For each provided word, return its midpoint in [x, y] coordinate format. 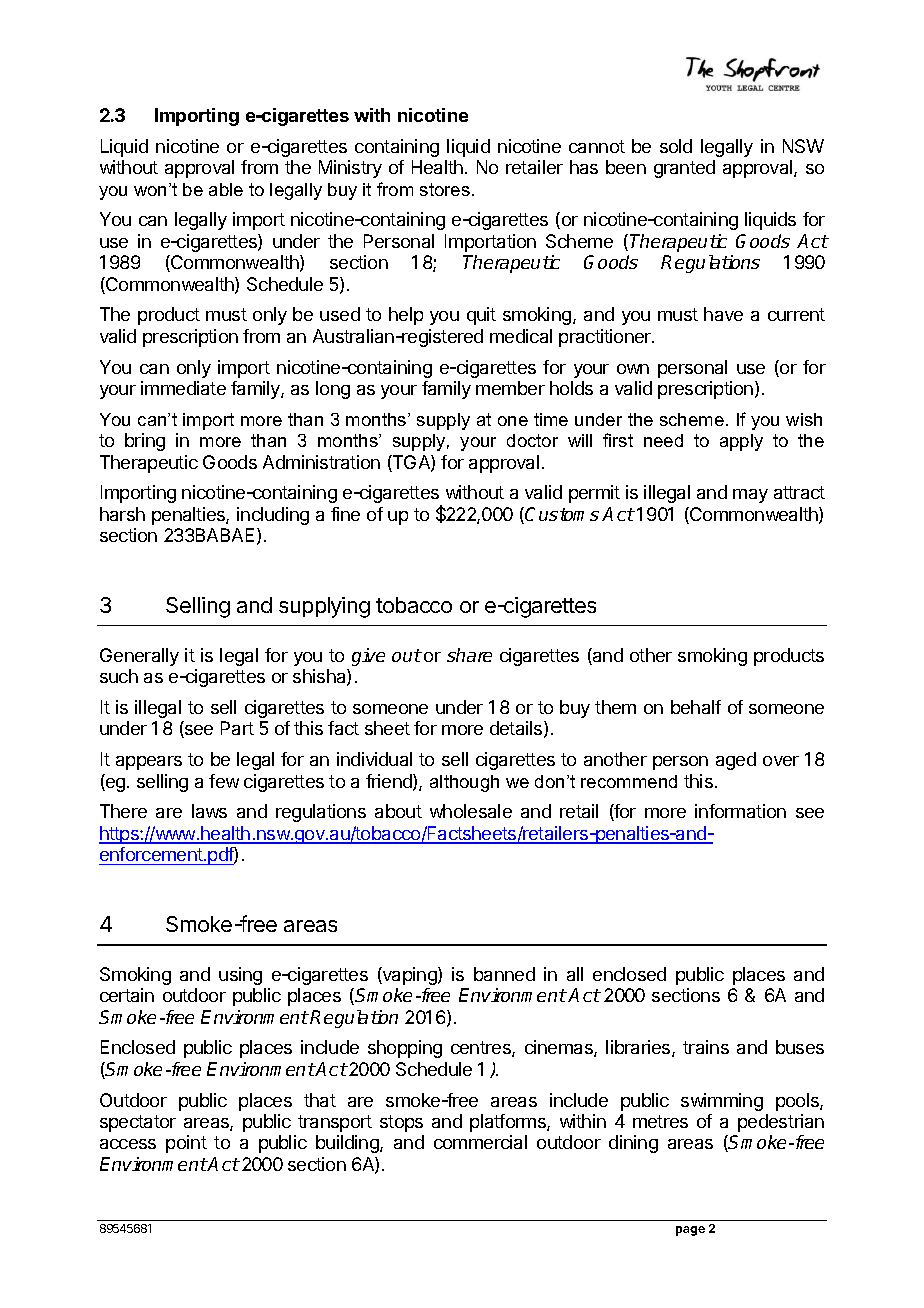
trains [706, 1047]
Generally [139, 657]
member [510, 388]
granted [684, 169]
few [224, 781]
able [226, 189]
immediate [183, 388]
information [740, 811]
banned [504, 974]
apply [741, 442]
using [240, 976]
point [186, 1144]
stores [445, 189]
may [750, 496]
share [469, 655]
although [464, 783]
